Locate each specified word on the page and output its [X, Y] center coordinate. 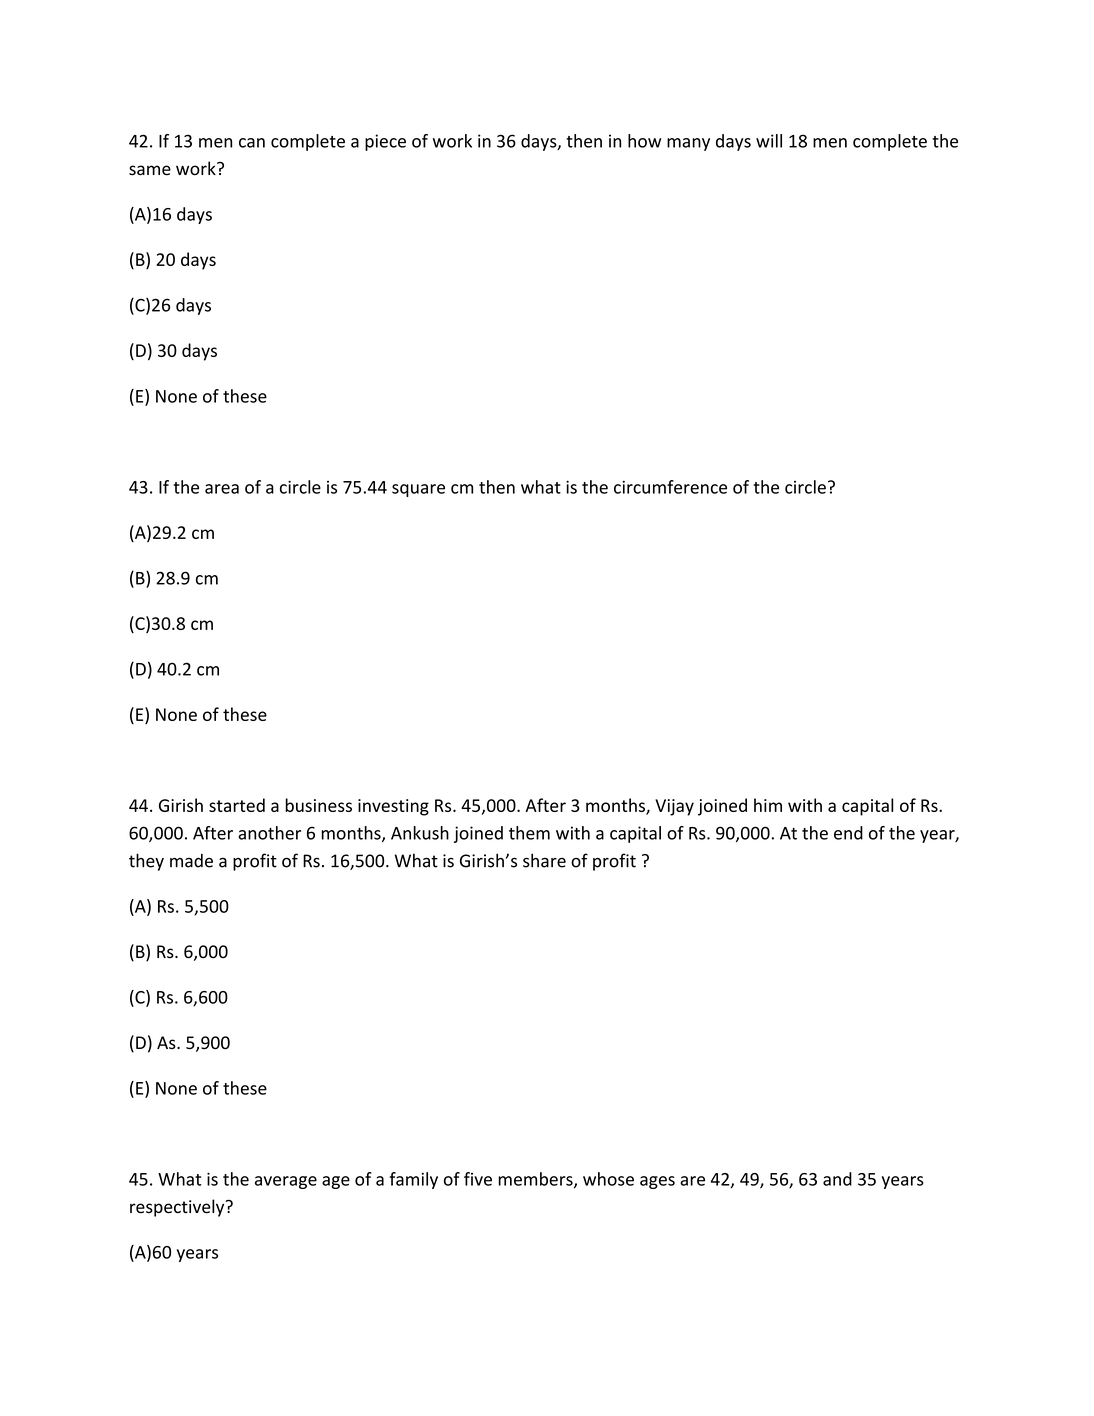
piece [385, 142]
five [478, 1179]
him [768, 805]
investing [393, 807]
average [286, 1182]
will [769, 141]
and [837, 1179]
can [252, 143]
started [237, 805]
